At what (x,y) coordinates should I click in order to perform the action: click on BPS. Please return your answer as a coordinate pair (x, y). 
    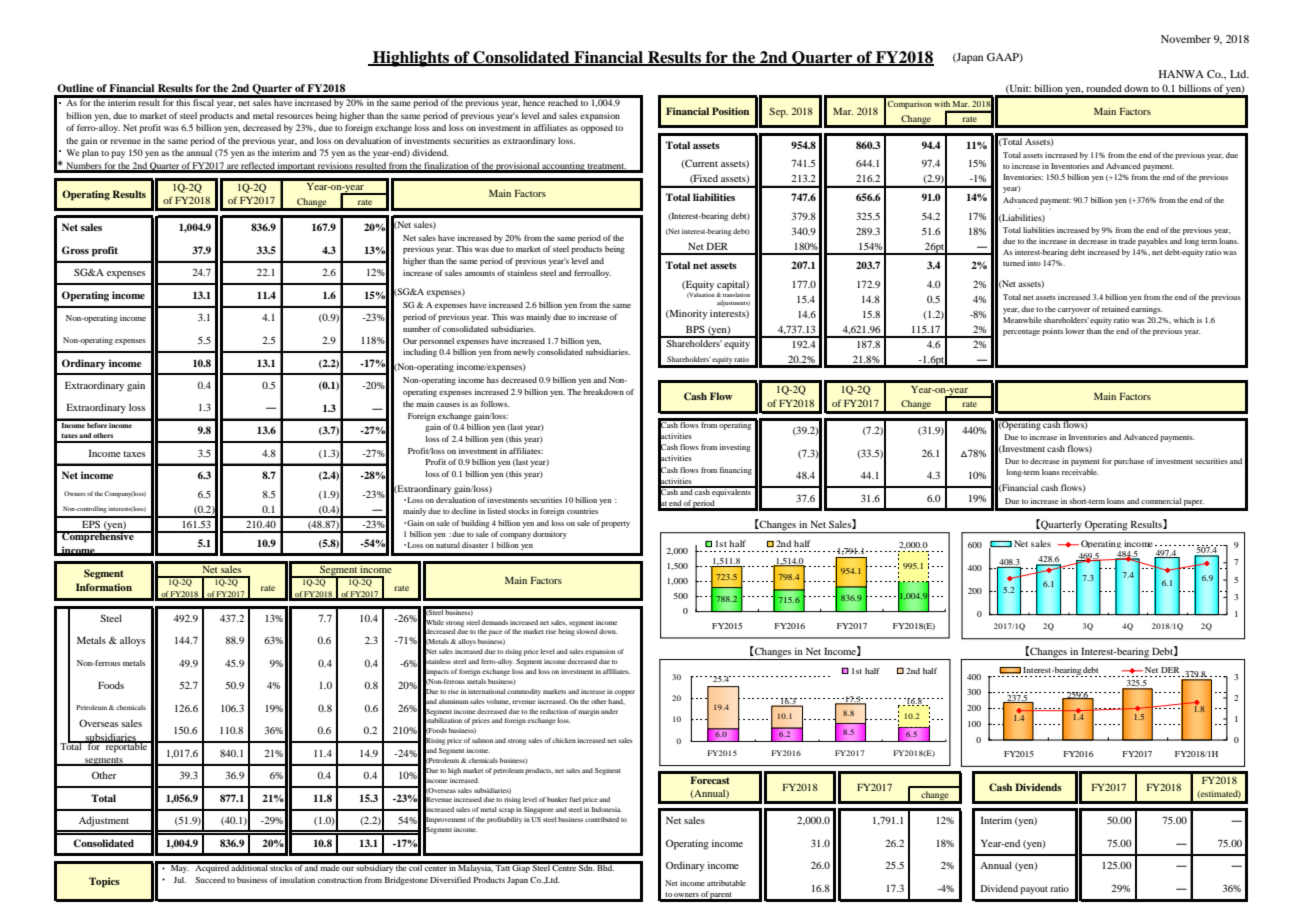
    Looking at the image, I should click on (695, 329).
